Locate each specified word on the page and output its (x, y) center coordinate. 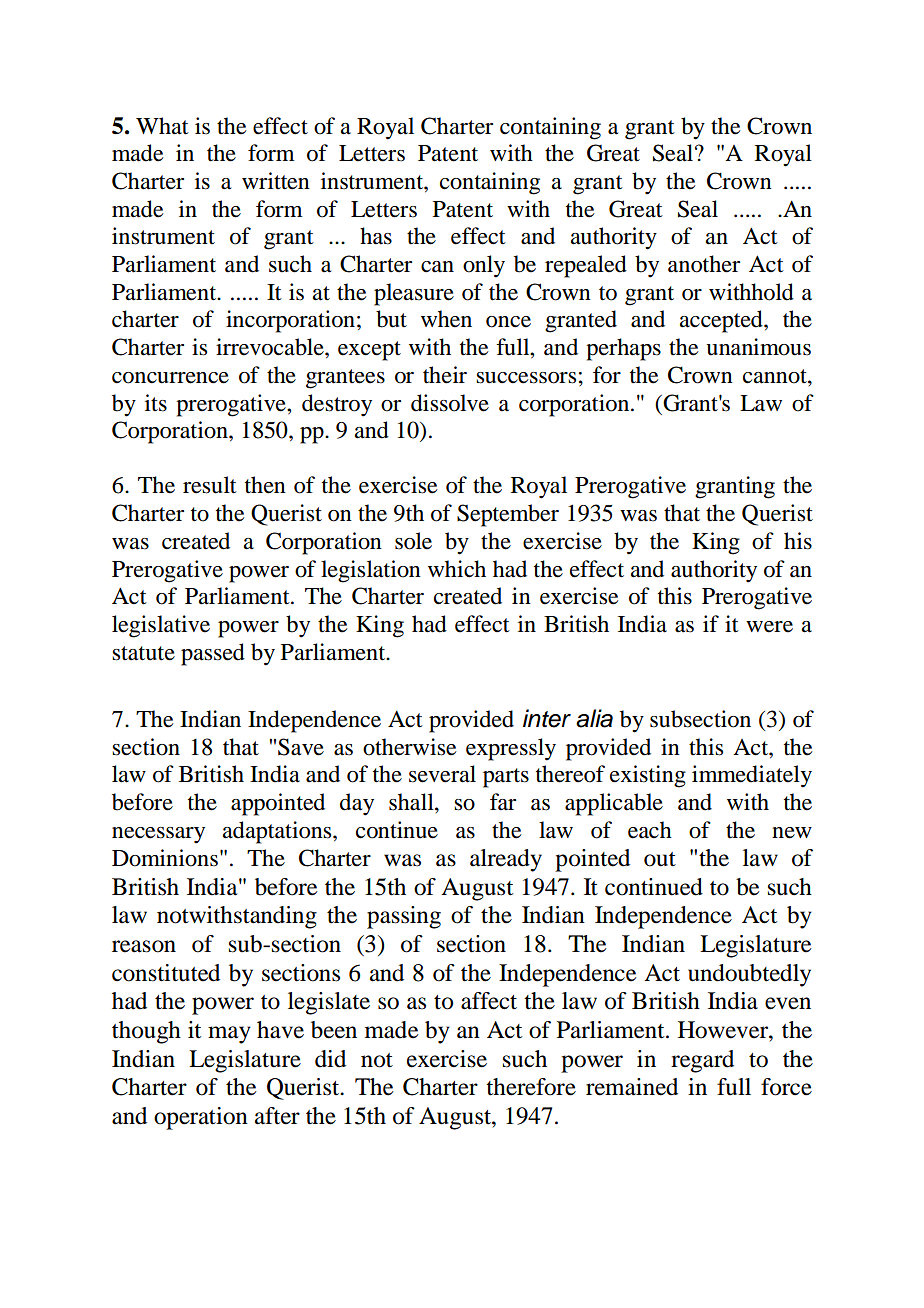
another (704, 264)
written (276, 181)
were (769, 627)
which (457, 569)
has (376, 236)
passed (213, 654)
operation (201, 1118)
